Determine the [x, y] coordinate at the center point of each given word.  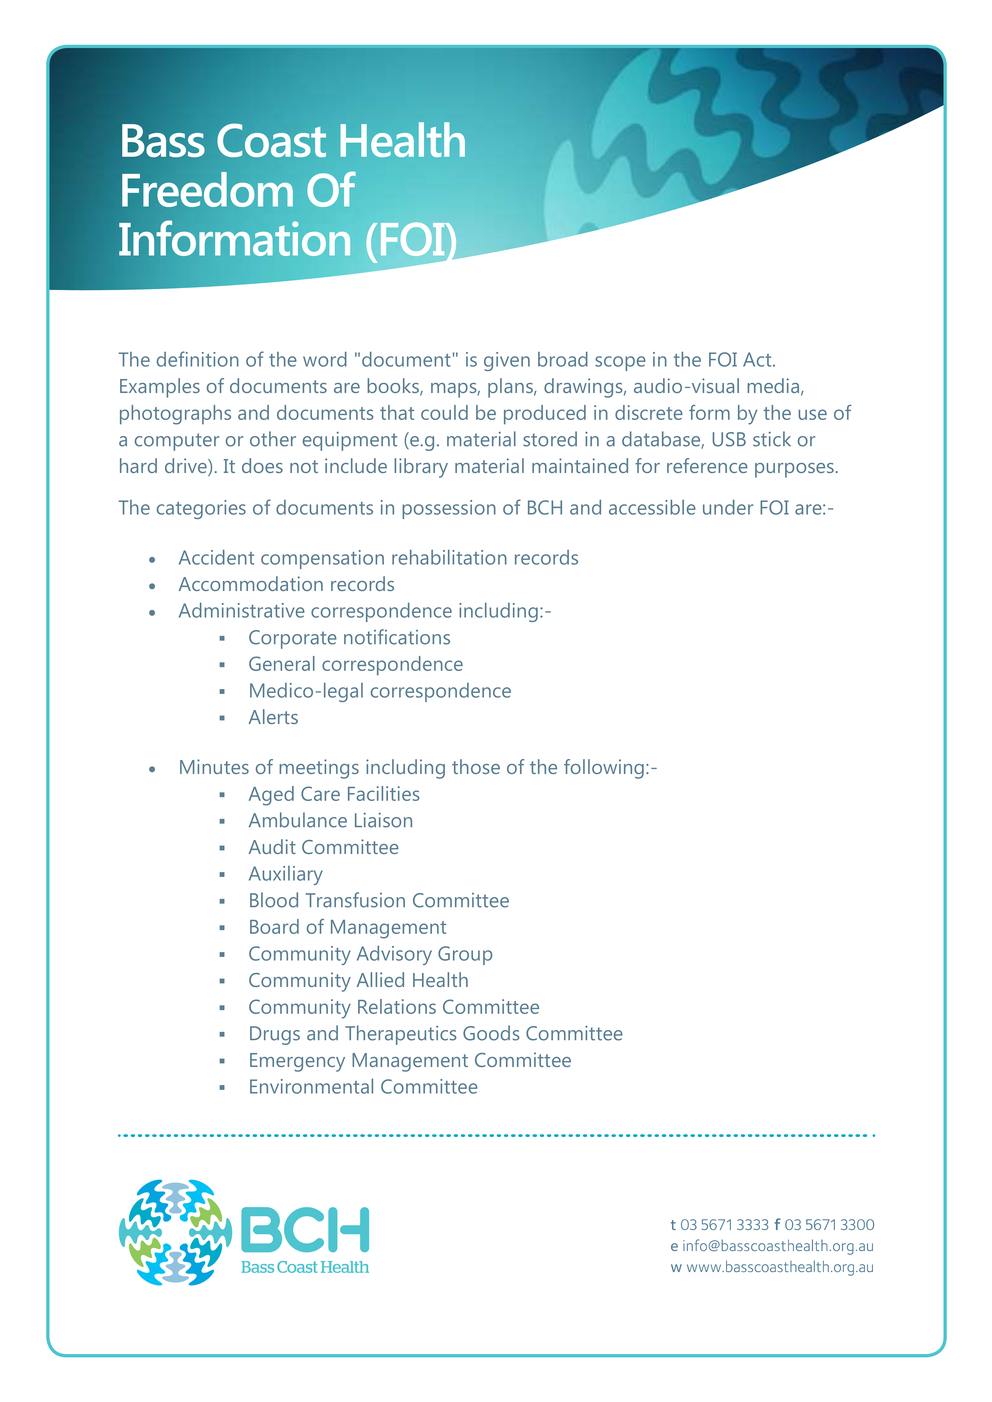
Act [758, 359]
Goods [491, 1033]
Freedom [207, 189]
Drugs [275, 1035]
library [421, 468]
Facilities [383, 793]
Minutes [214, 766]
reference [707, 465]
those [476, 766]
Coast [271, 140]
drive [187, 467]
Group [465, 955]
